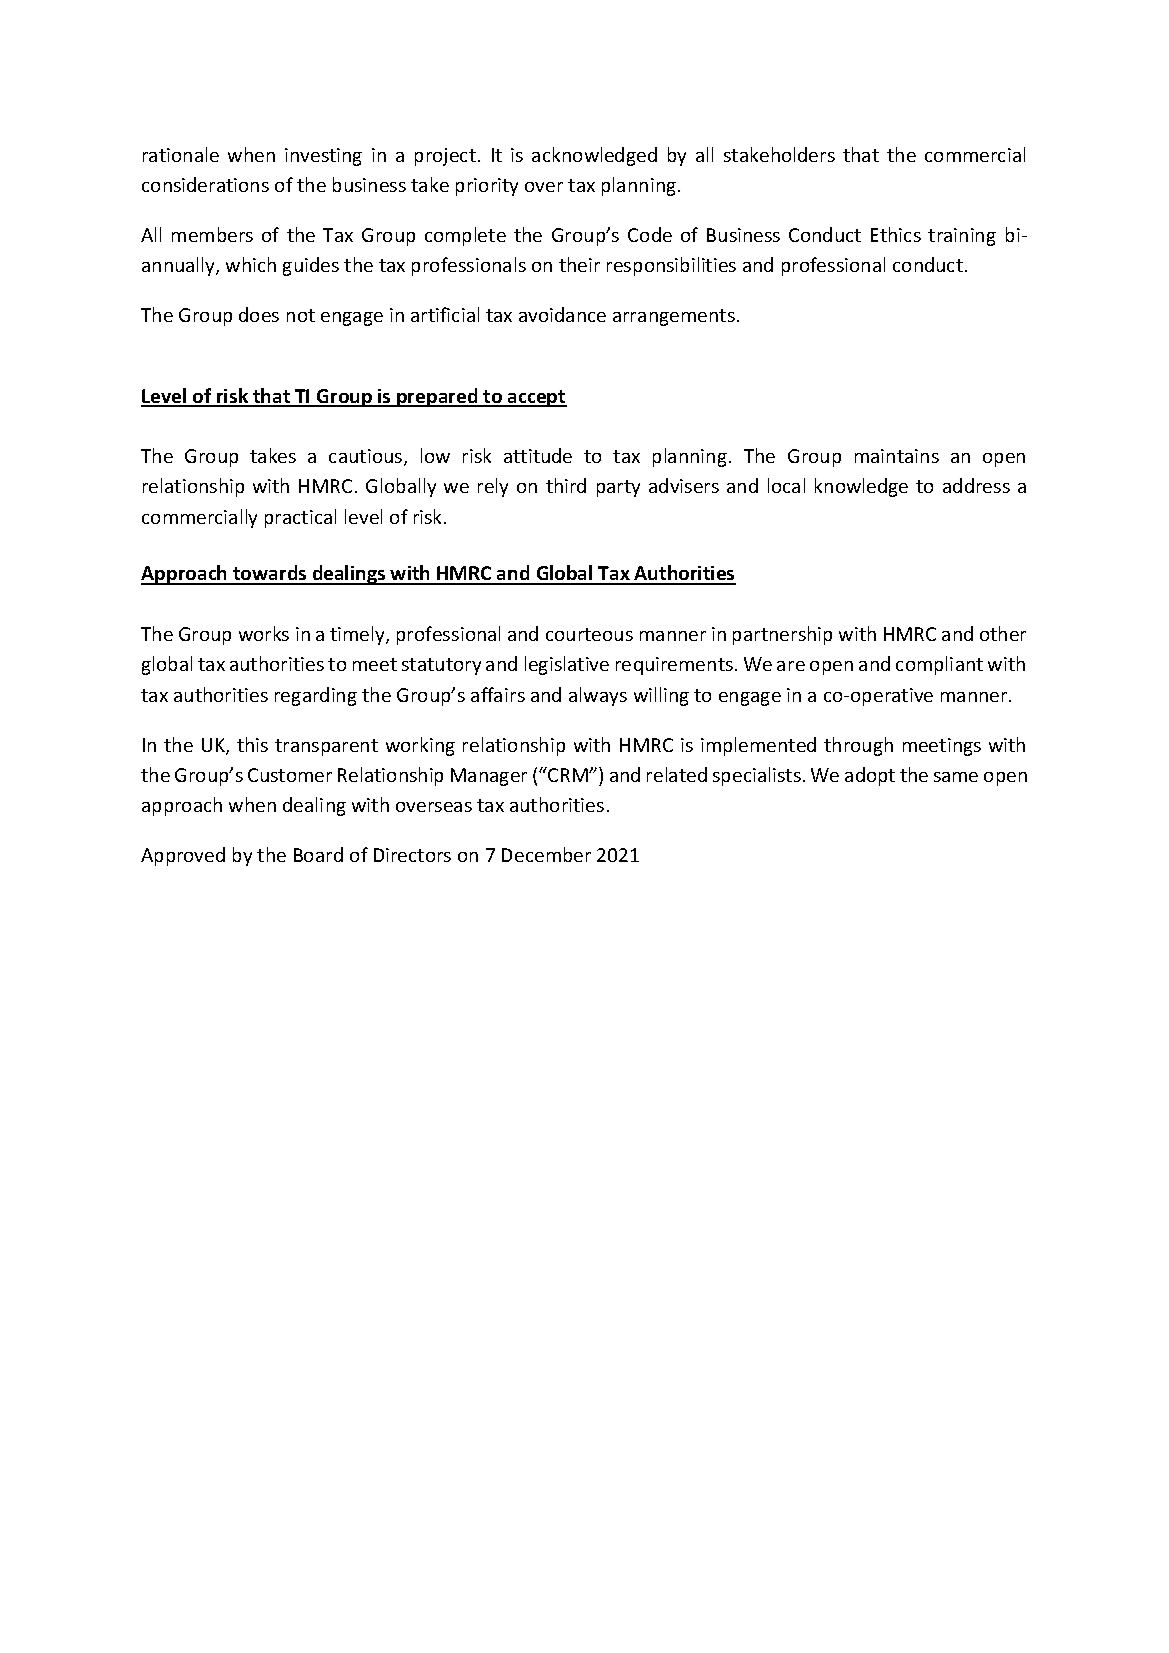  What do you see at coordinates (323, 157) in the screenshot?
I see `investing` at bounding box center [323, 157].
